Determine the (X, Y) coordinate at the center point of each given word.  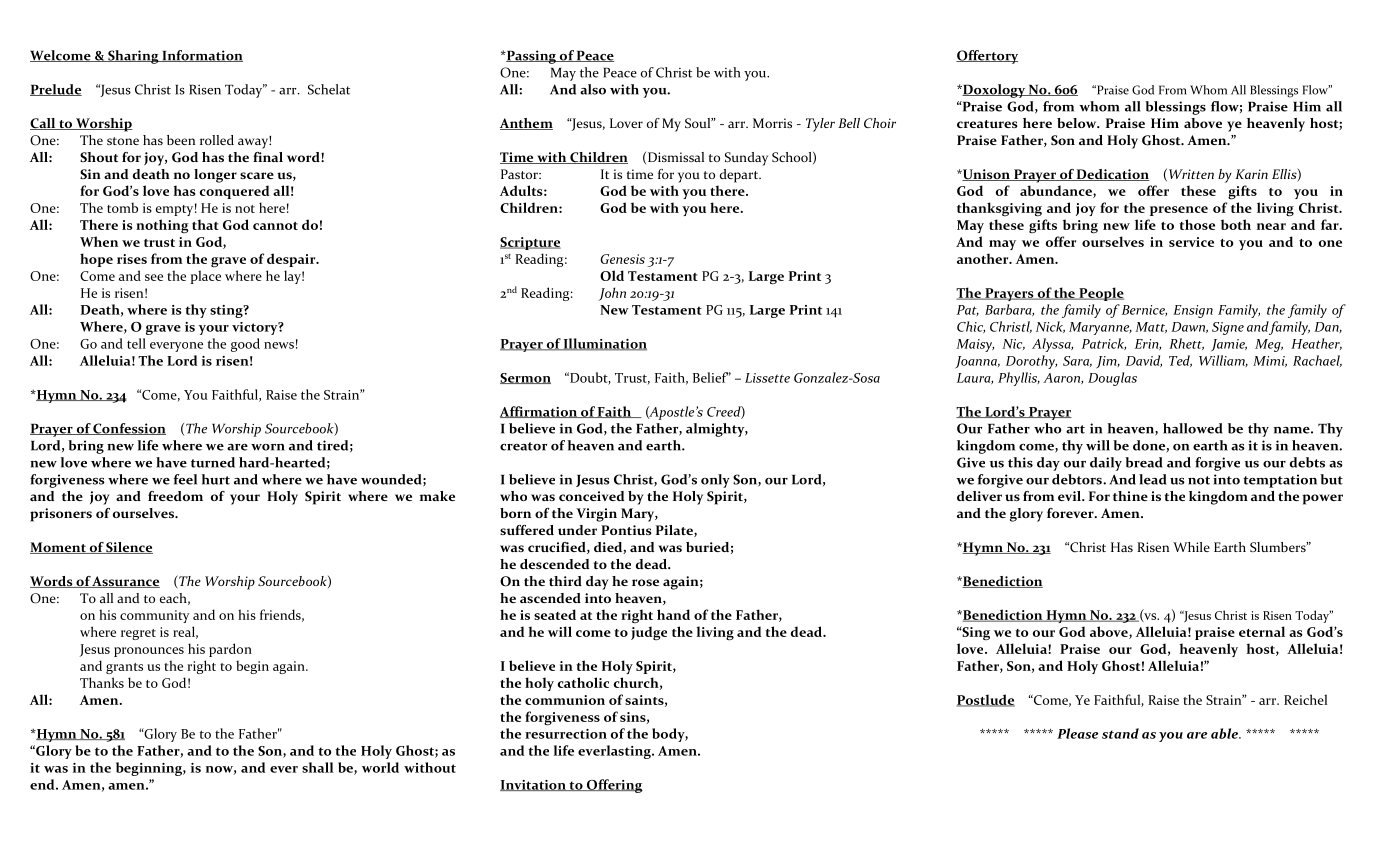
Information (201, 56)
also (593, 89)
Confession (128, 429)
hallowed (1192, 428)
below (1078, 123)
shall (318, 767)
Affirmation (540, 412)
